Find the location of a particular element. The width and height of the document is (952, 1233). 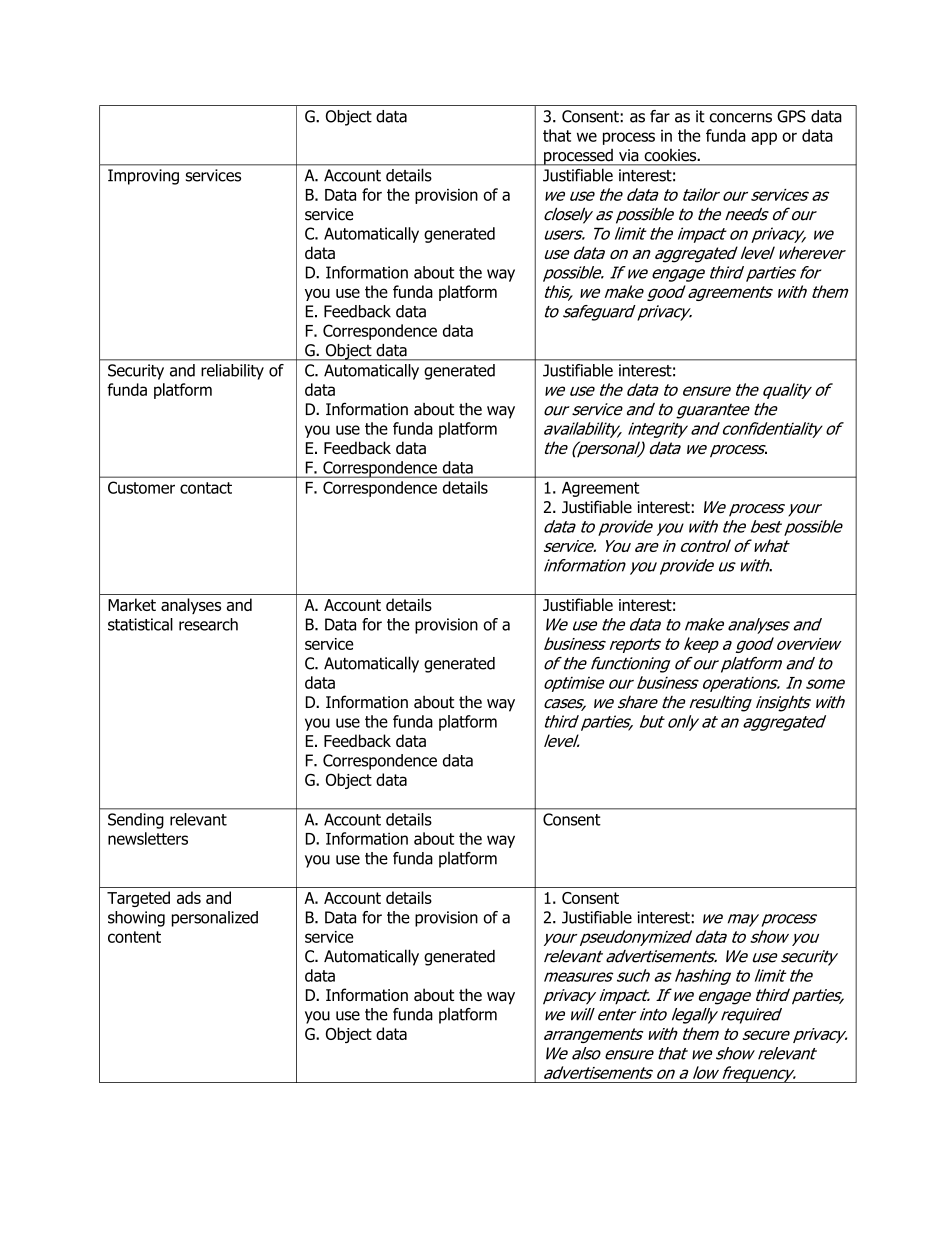

research is located at coordinates (208, 624).
